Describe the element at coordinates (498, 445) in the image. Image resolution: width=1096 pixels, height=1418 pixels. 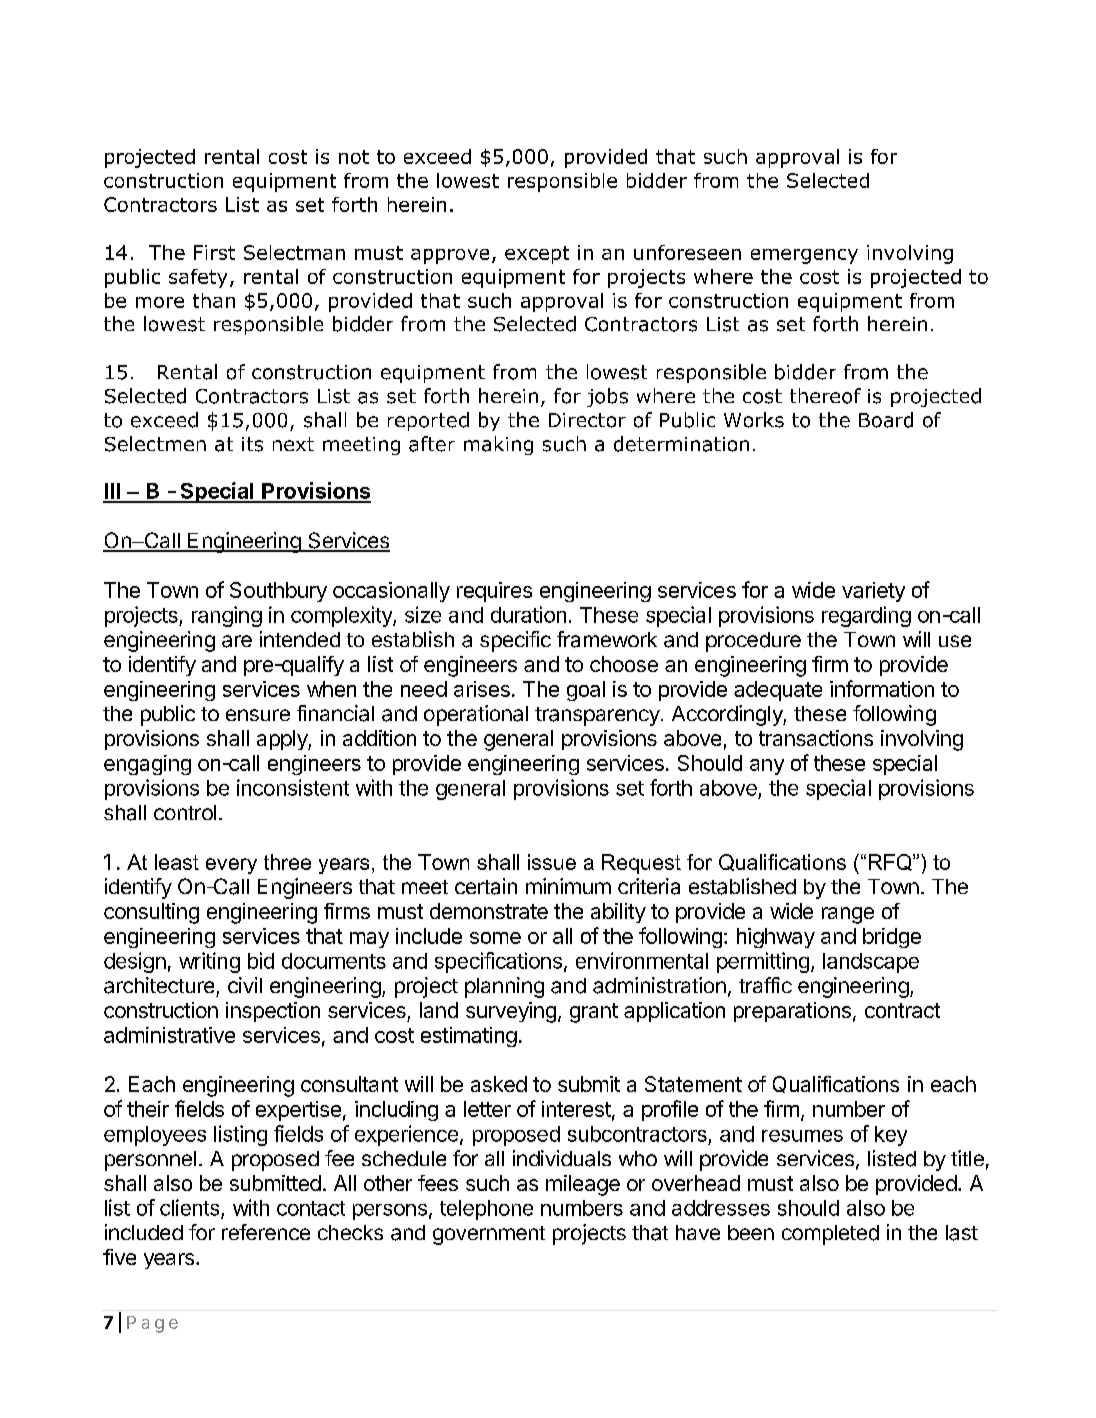
I see `making` at that location.
